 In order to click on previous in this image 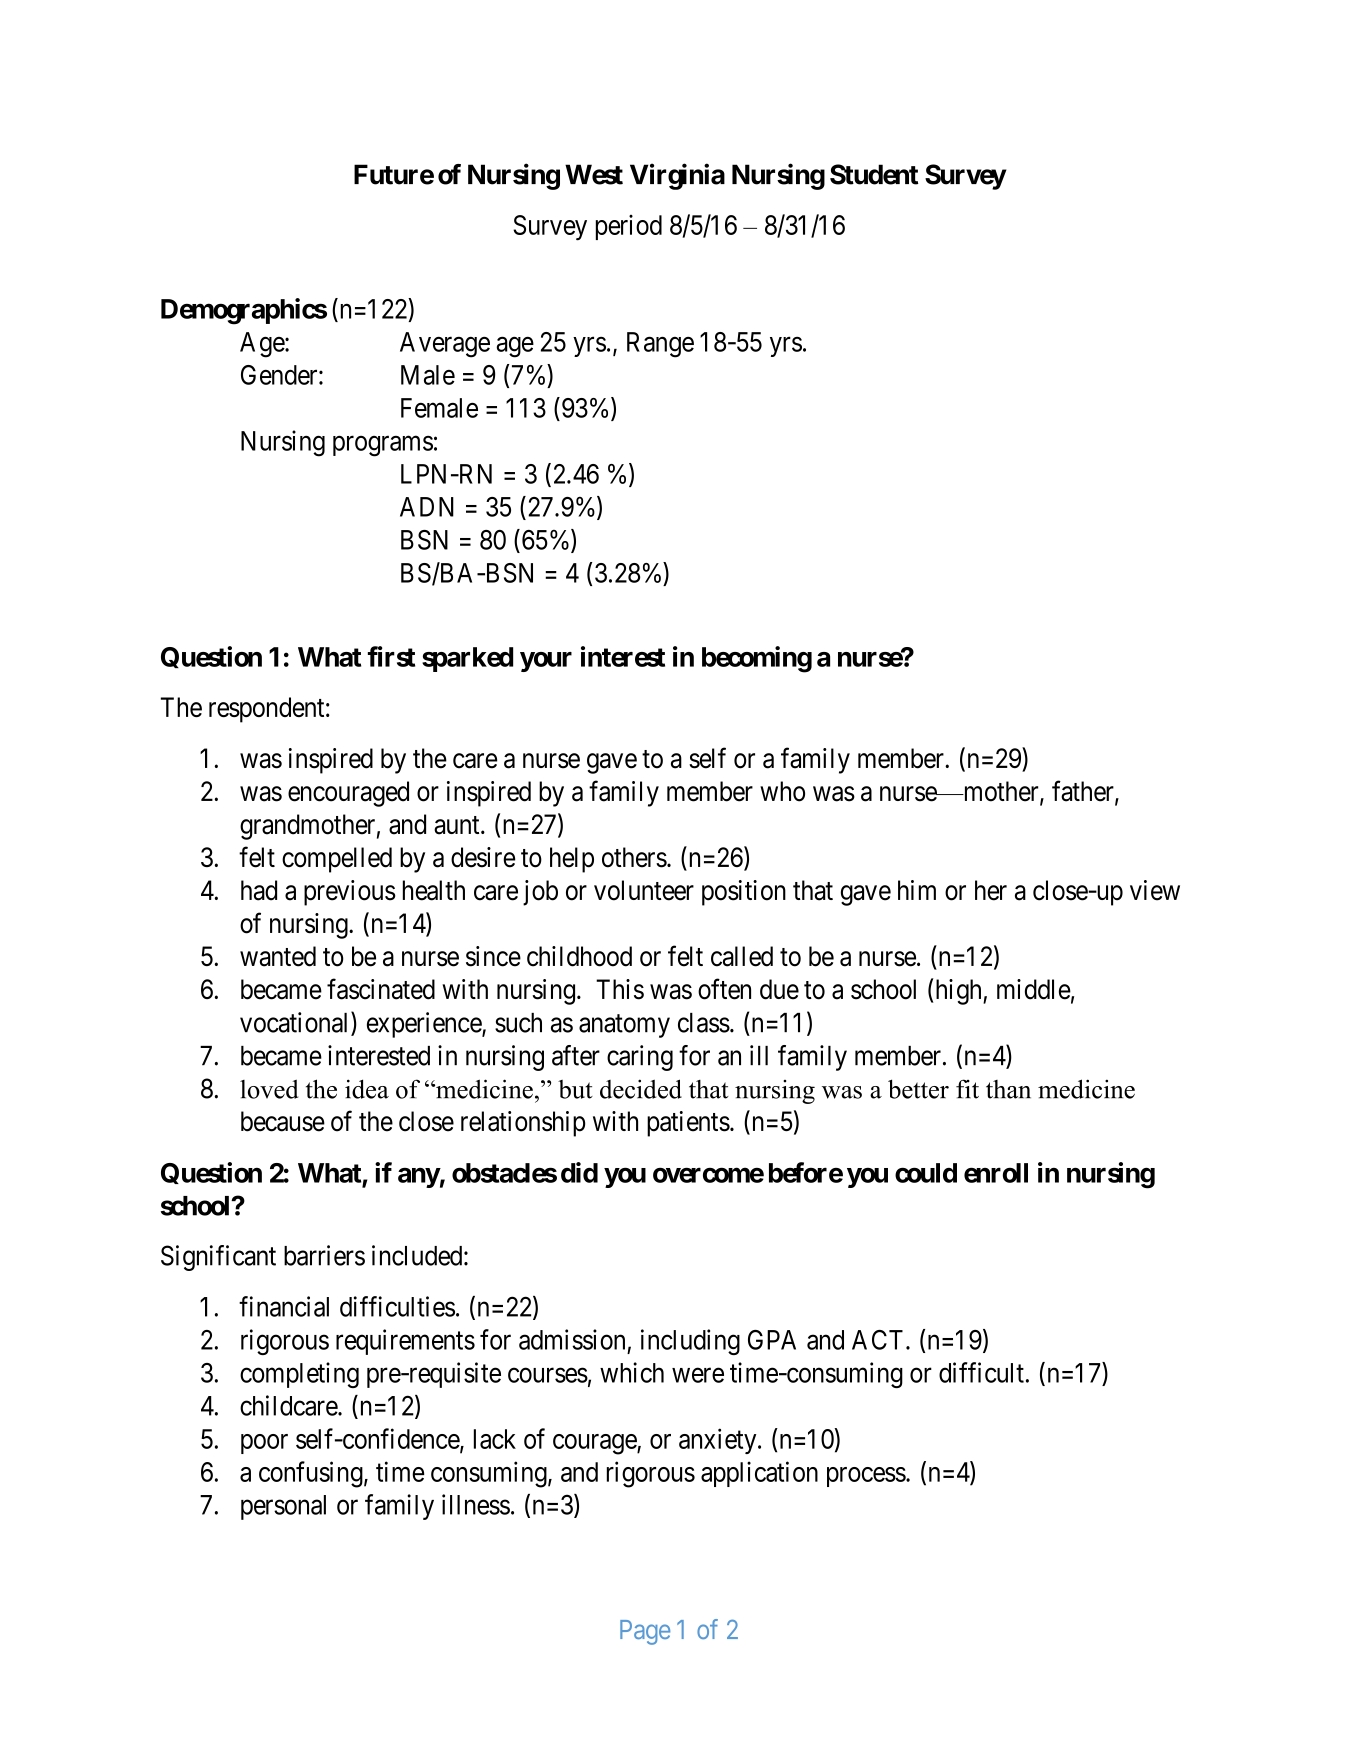, I will do `click(350, 893)`.
